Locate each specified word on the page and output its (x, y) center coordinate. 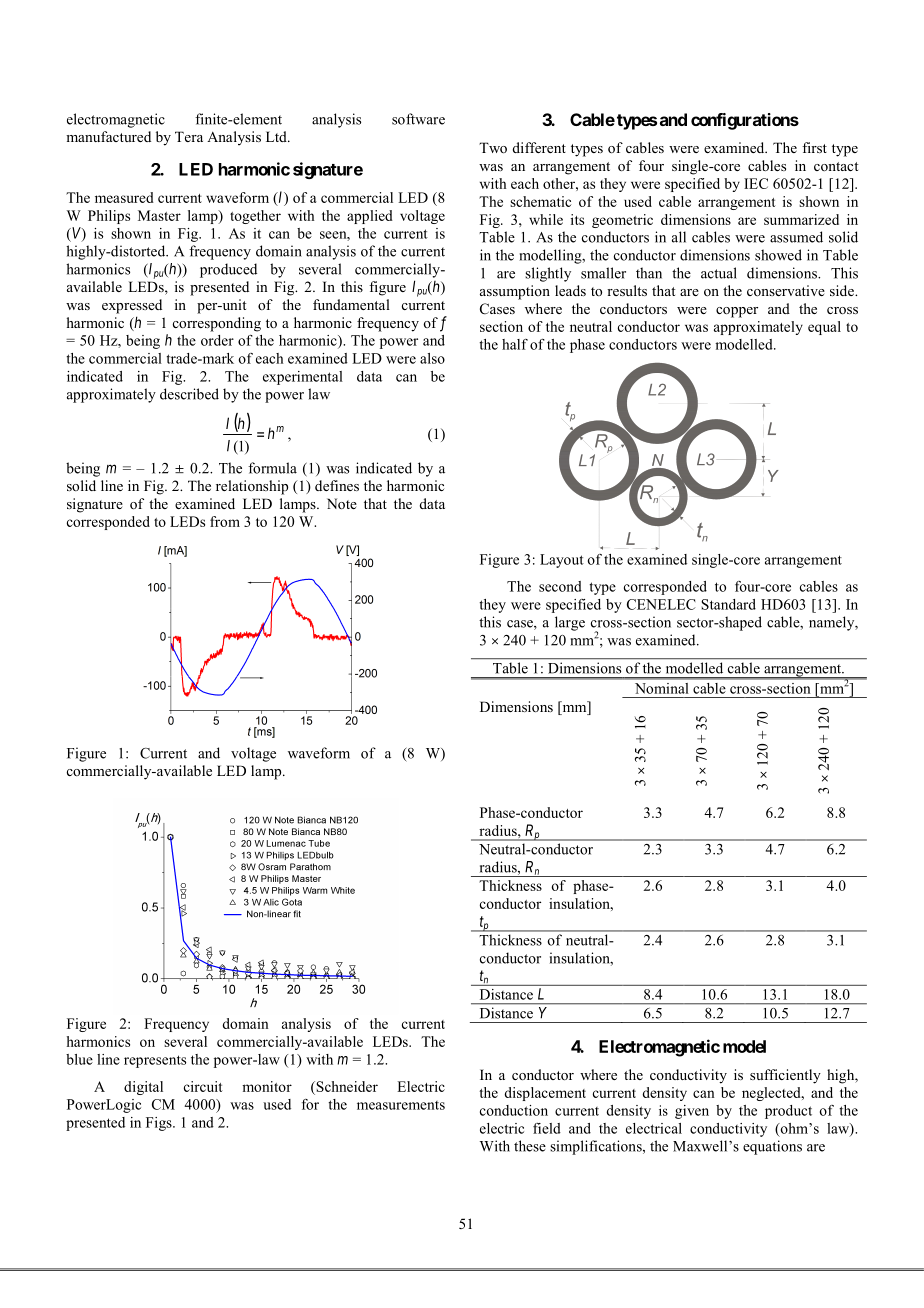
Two (493, 147)
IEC (756, 183)
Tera (189, 136)
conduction (514, 1110)
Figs (160, 1124)
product (788, 1112)
